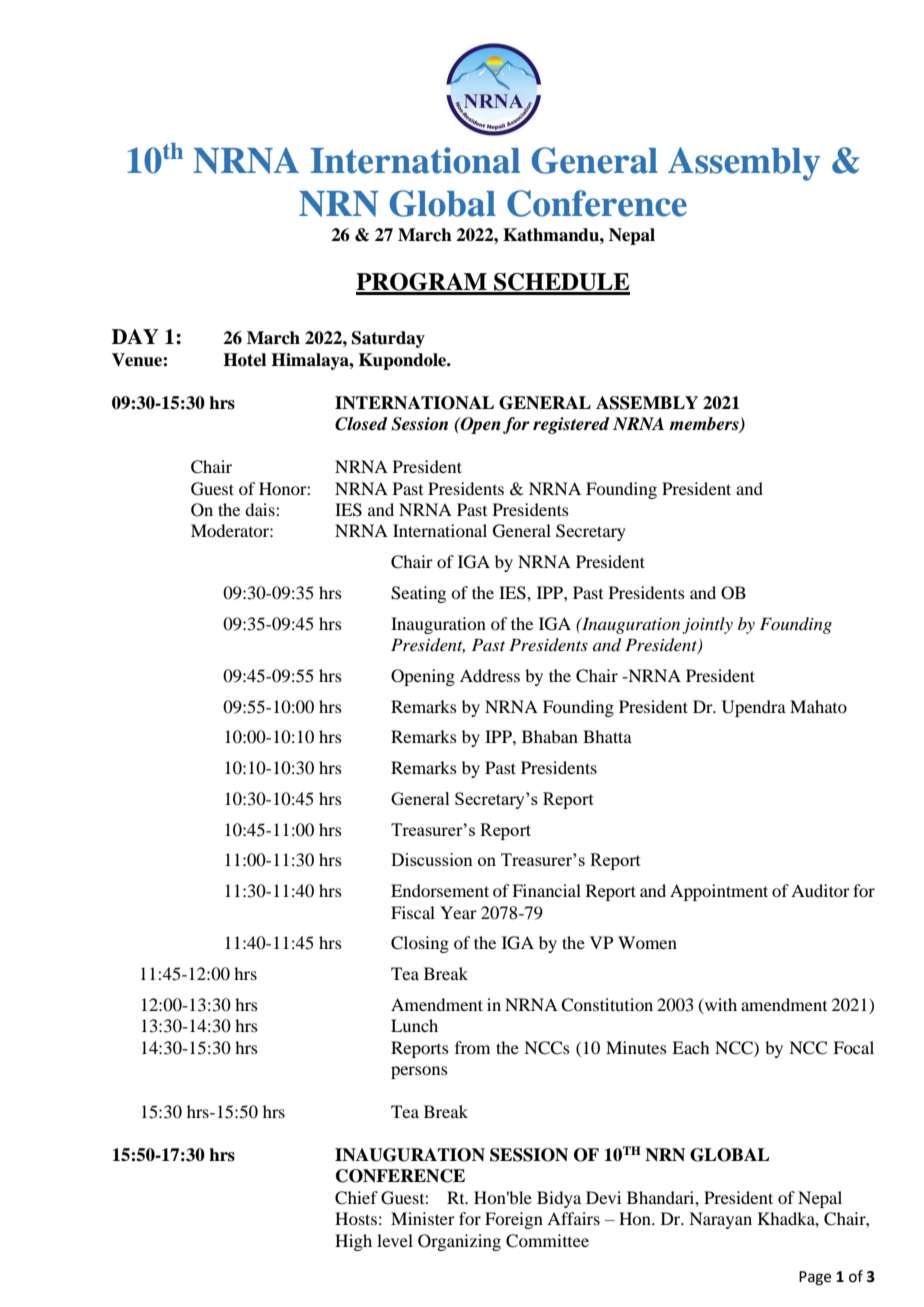 The height and width of the screenshot is (1307, 924). I want to click on jointly, so click(707, 625).
